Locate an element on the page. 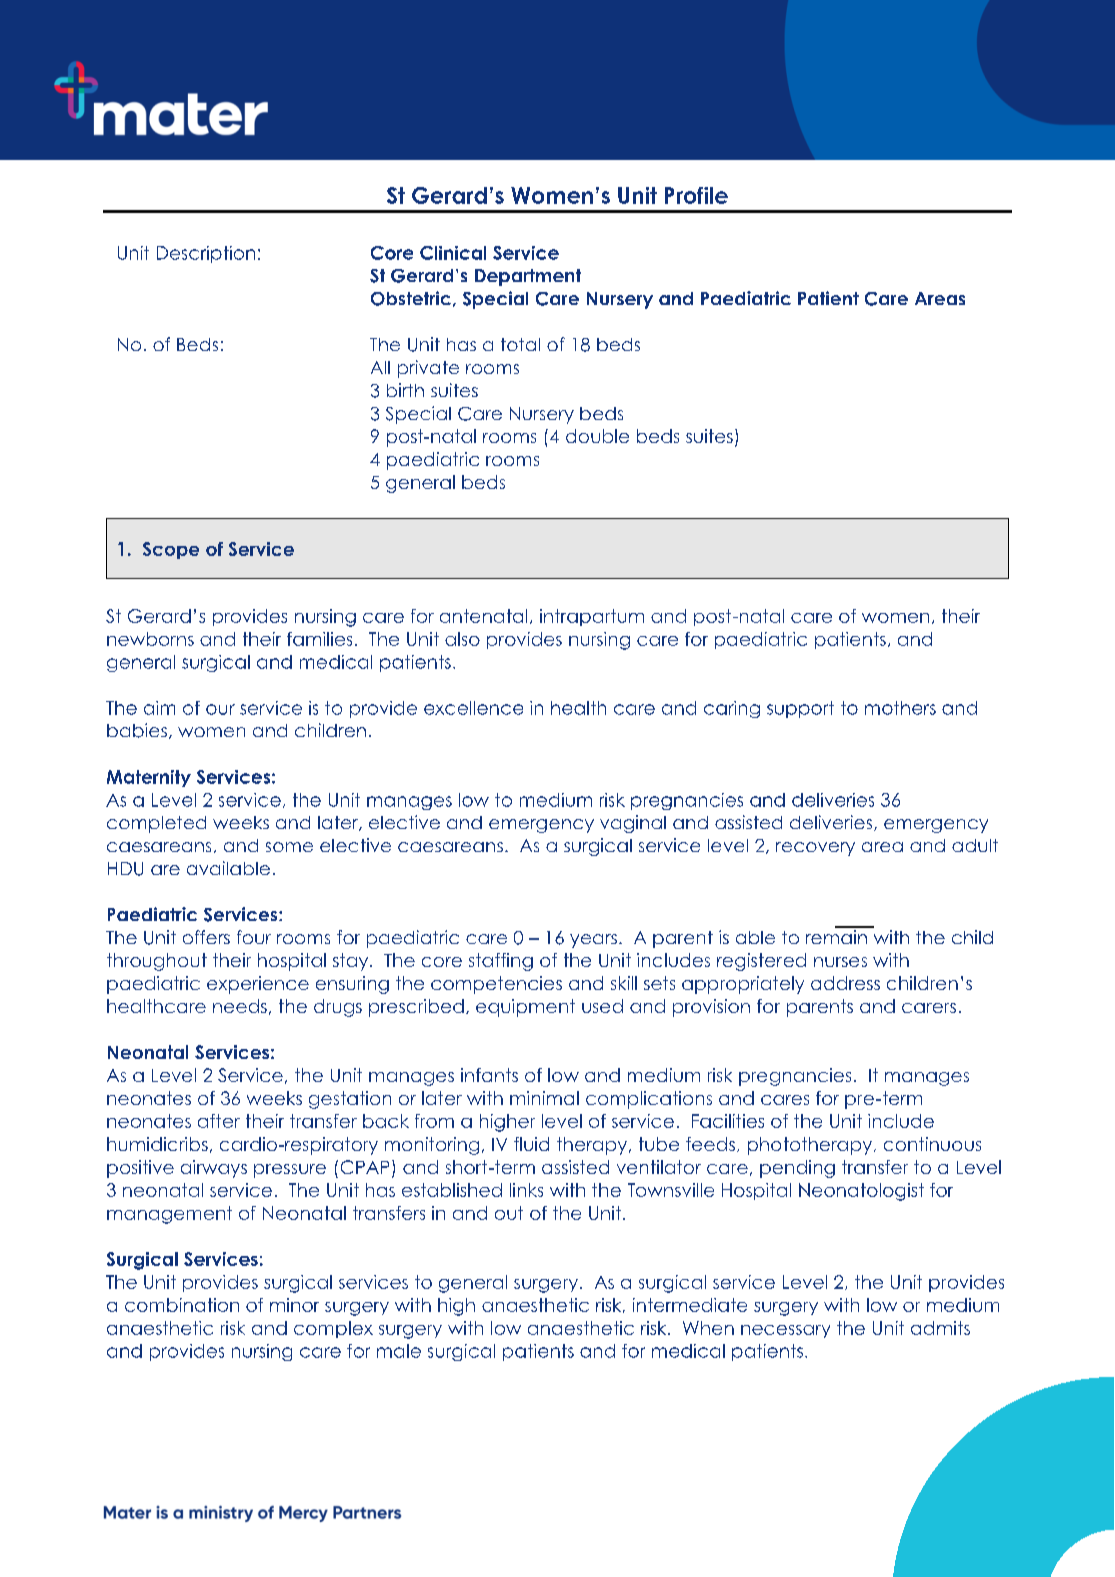  Profile is located at coordinates (696, 195).
